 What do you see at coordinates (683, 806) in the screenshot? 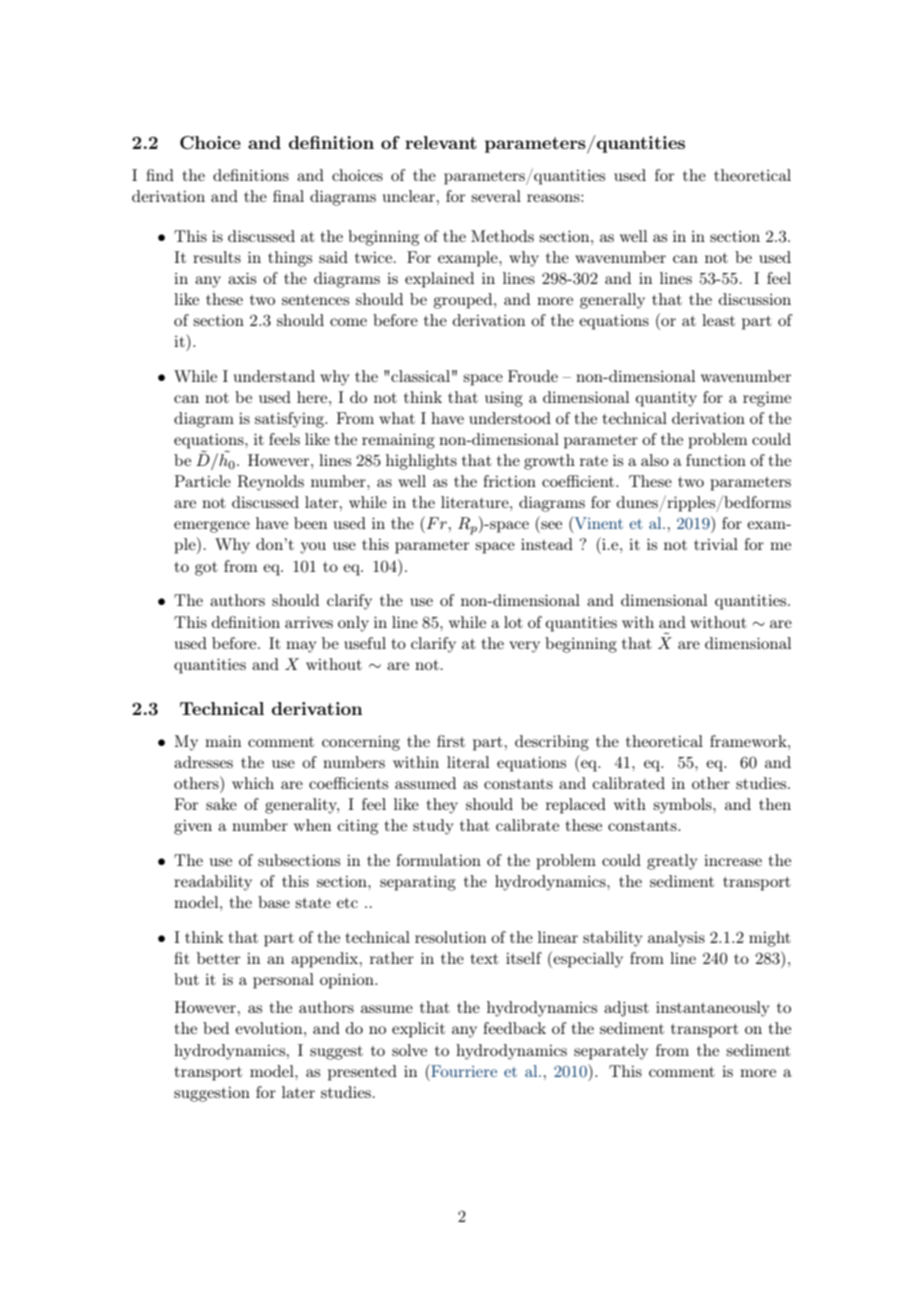
I see `symbols` at bounding box center [683, 806].
